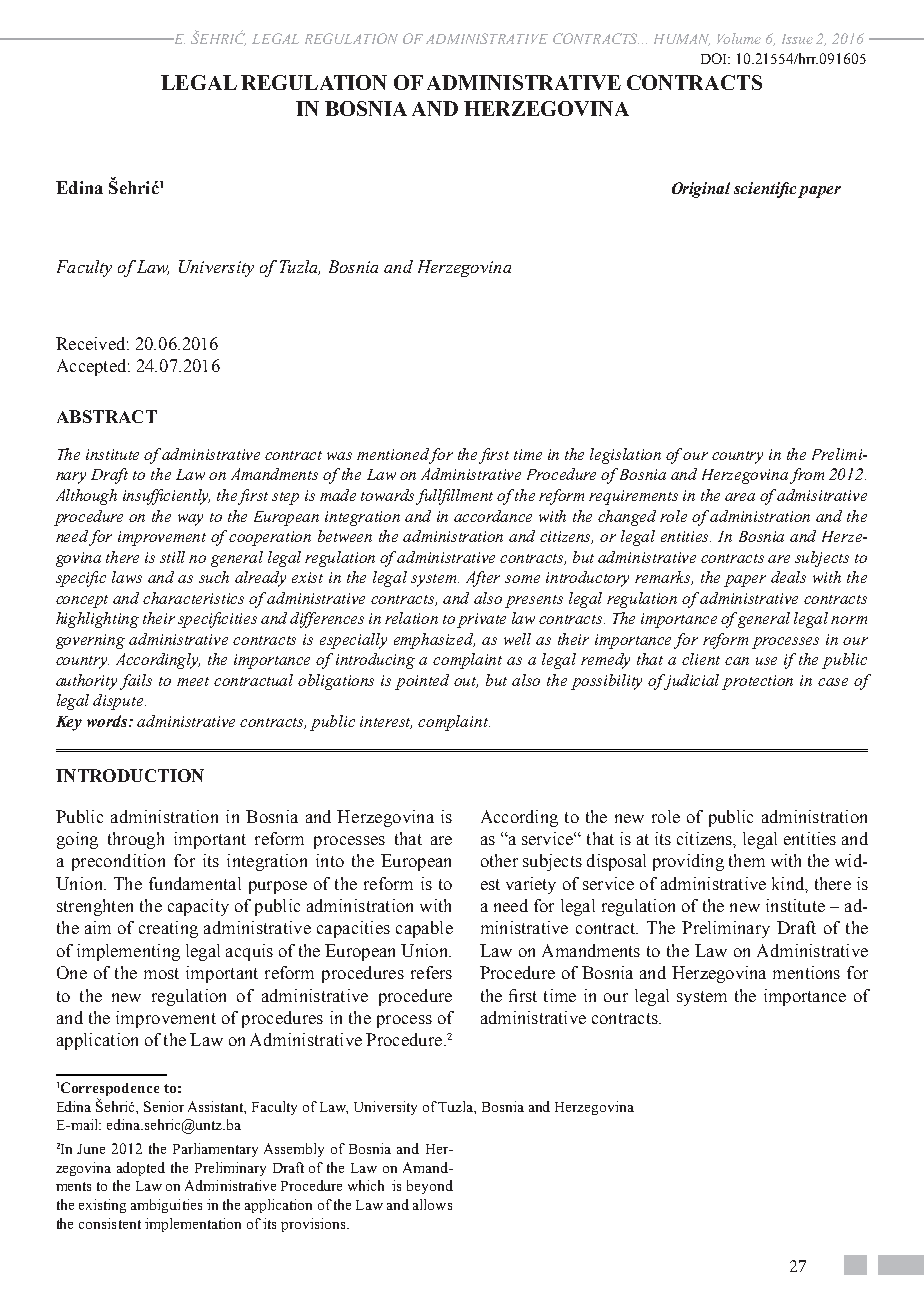 This screenshot has width=924, height=1308. What do you see at coordinates (682, 40) in the screenshot?
I see `HUMAN` at bounding box center [682, 40].
